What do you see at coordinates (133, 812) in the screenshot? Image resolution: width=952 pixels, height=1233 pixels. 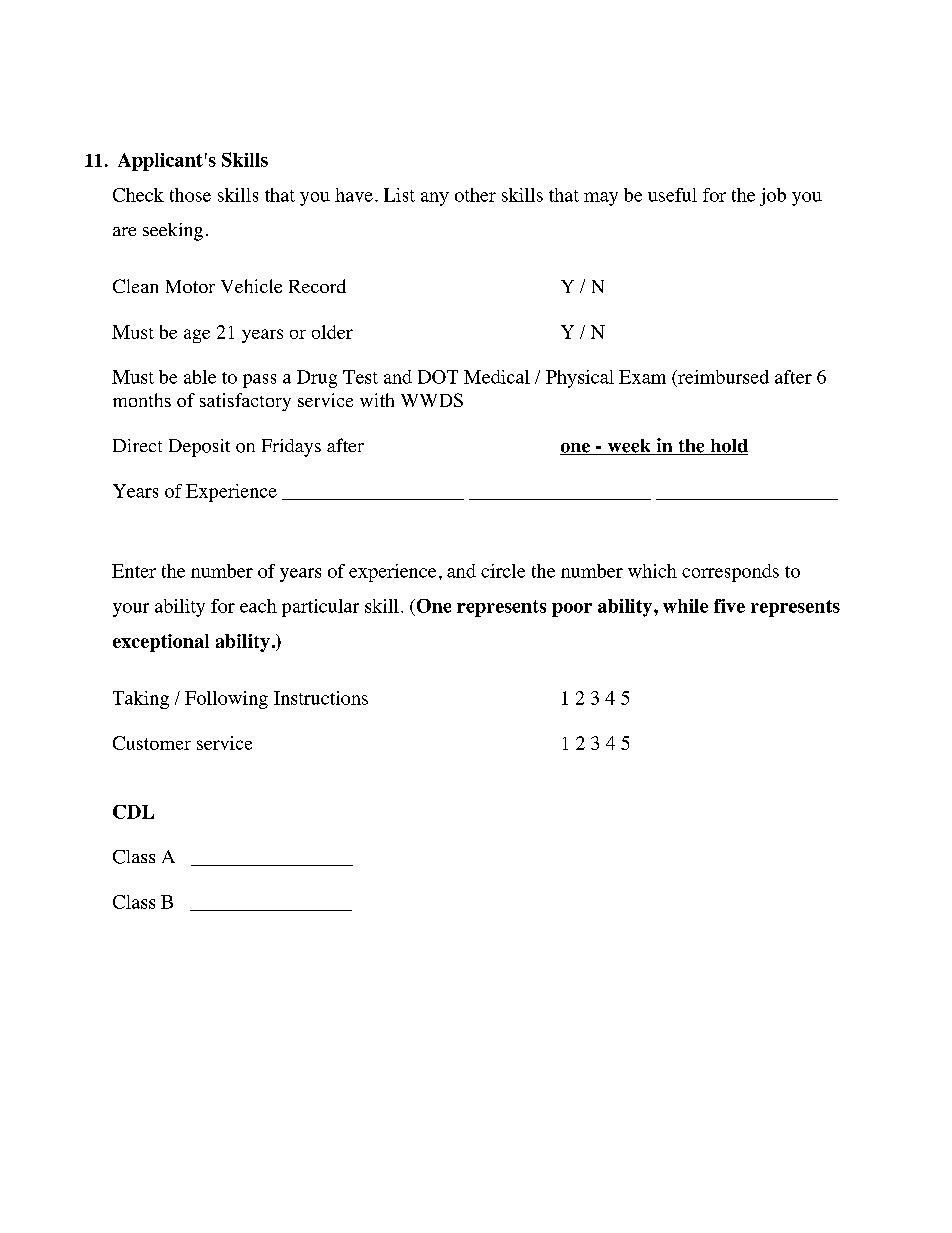 I see `CDL` at bounding box center [133, 812].
